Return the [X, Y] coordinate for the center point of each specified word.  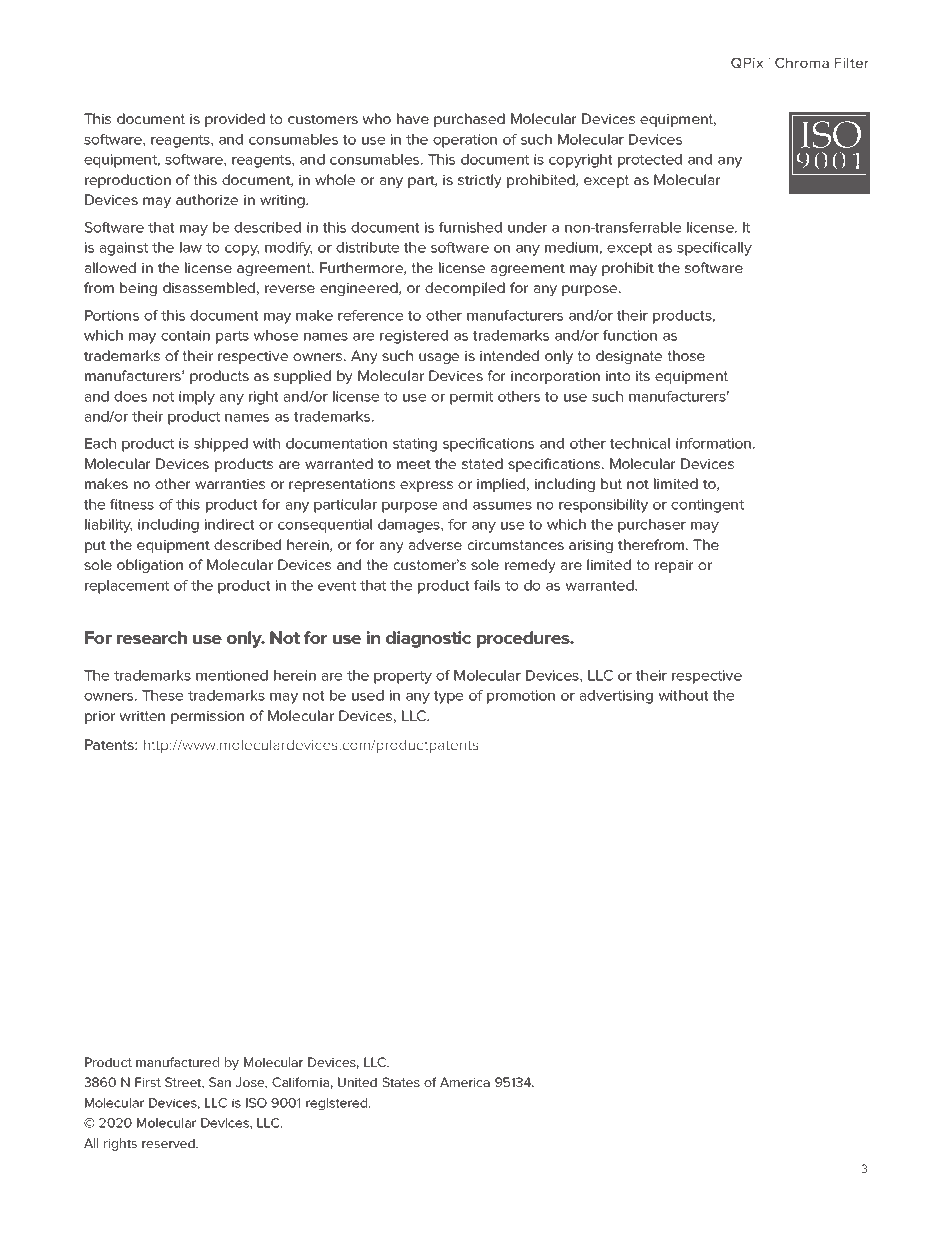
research [152, 637]
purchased [469, 120]
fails [487, 585]
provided [235, 120]
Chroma [802, 62]
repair [674, 566]
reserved [169, 1143]
